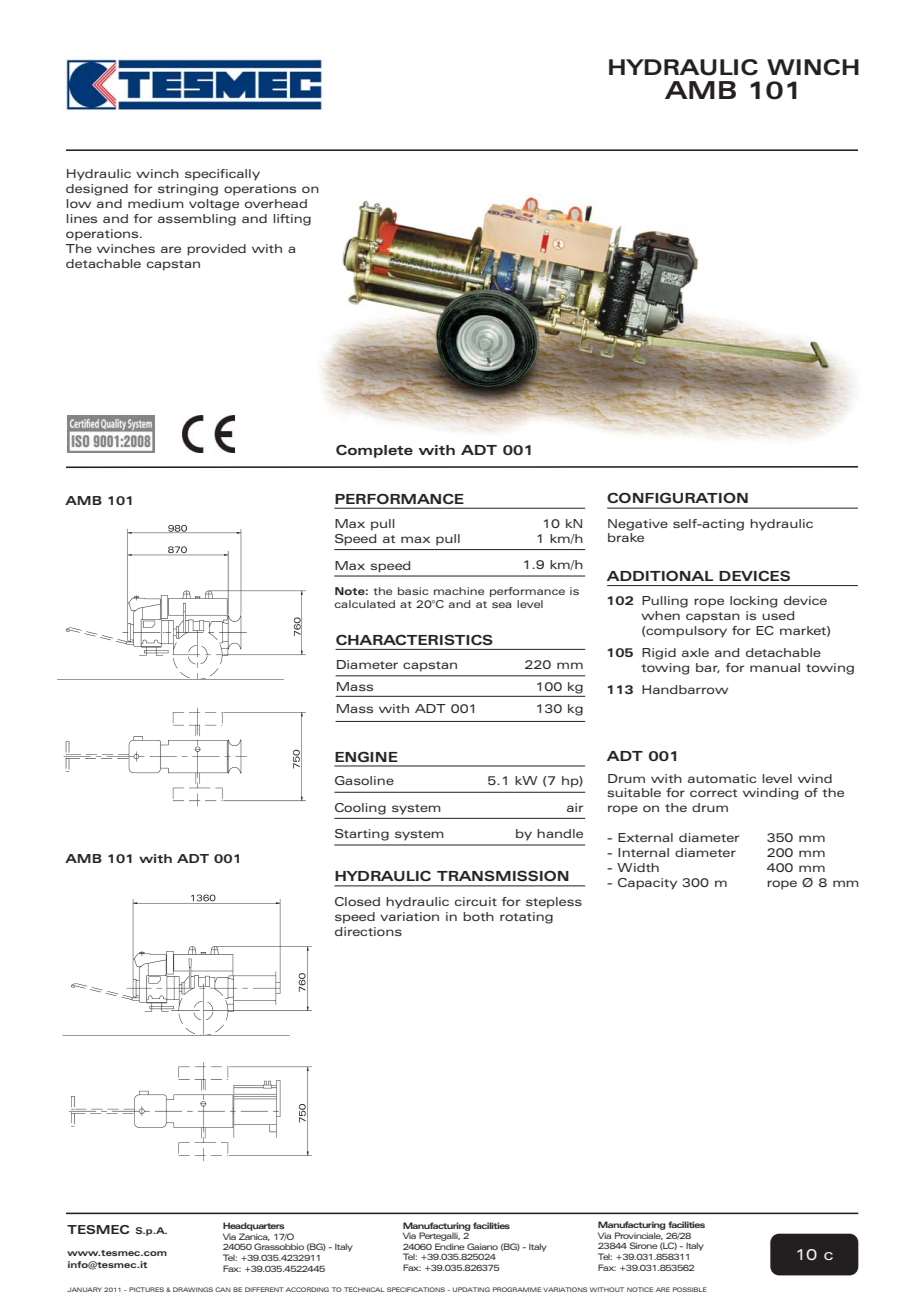  I want to click on ADDITIONAL, so click(660, 575).
